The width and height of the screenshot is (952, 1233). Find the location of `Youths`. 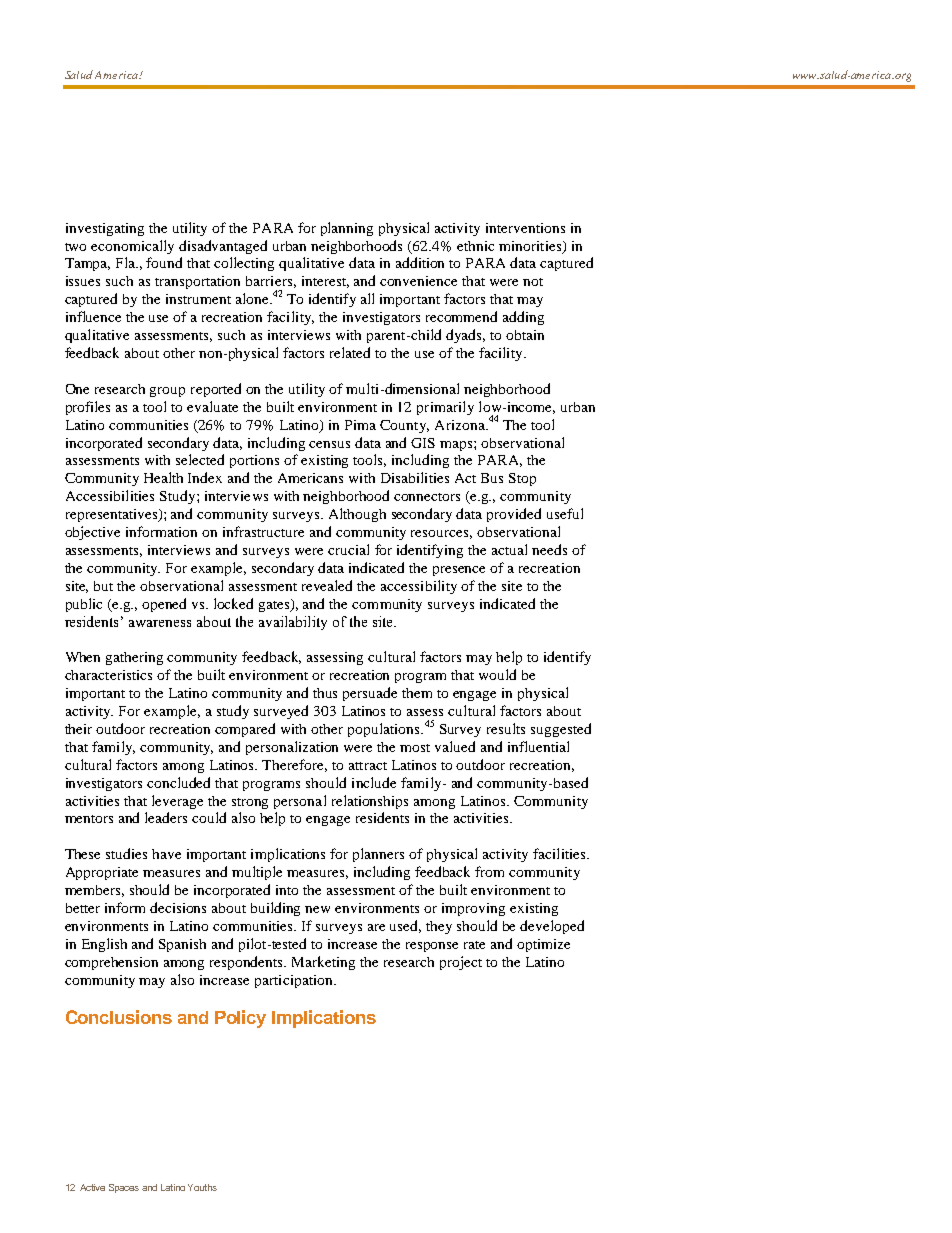

Youths is located at coordinates (202, 1187).
